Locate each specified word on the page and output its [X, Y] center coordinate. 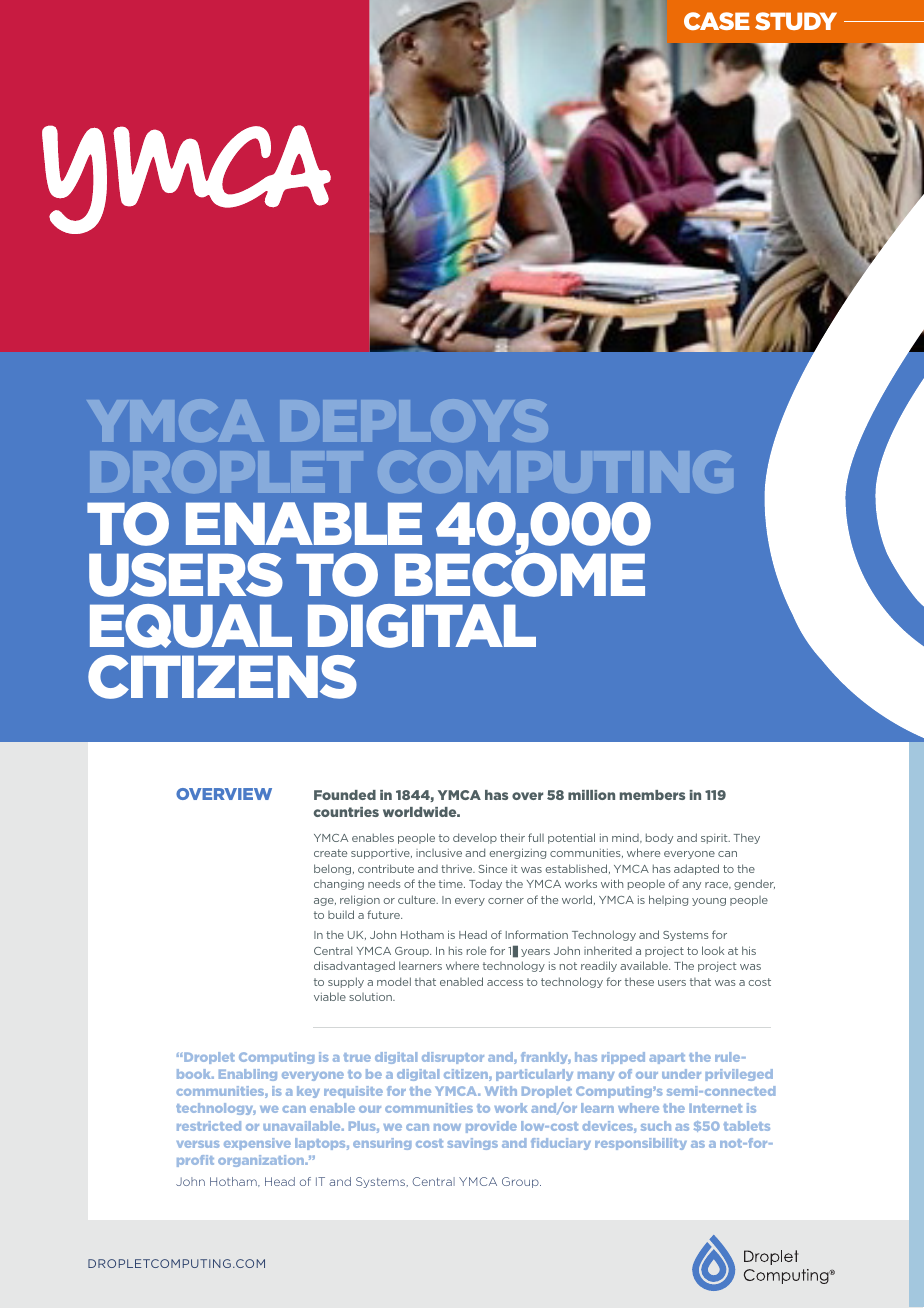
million [591, 795]
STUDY [796, 21]
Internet [715, 1108]
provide [491, 1127]
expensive [257, 1144]
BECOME [520, 574]
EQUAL [191, 626]
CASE [717, 21]
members [652, 795]
